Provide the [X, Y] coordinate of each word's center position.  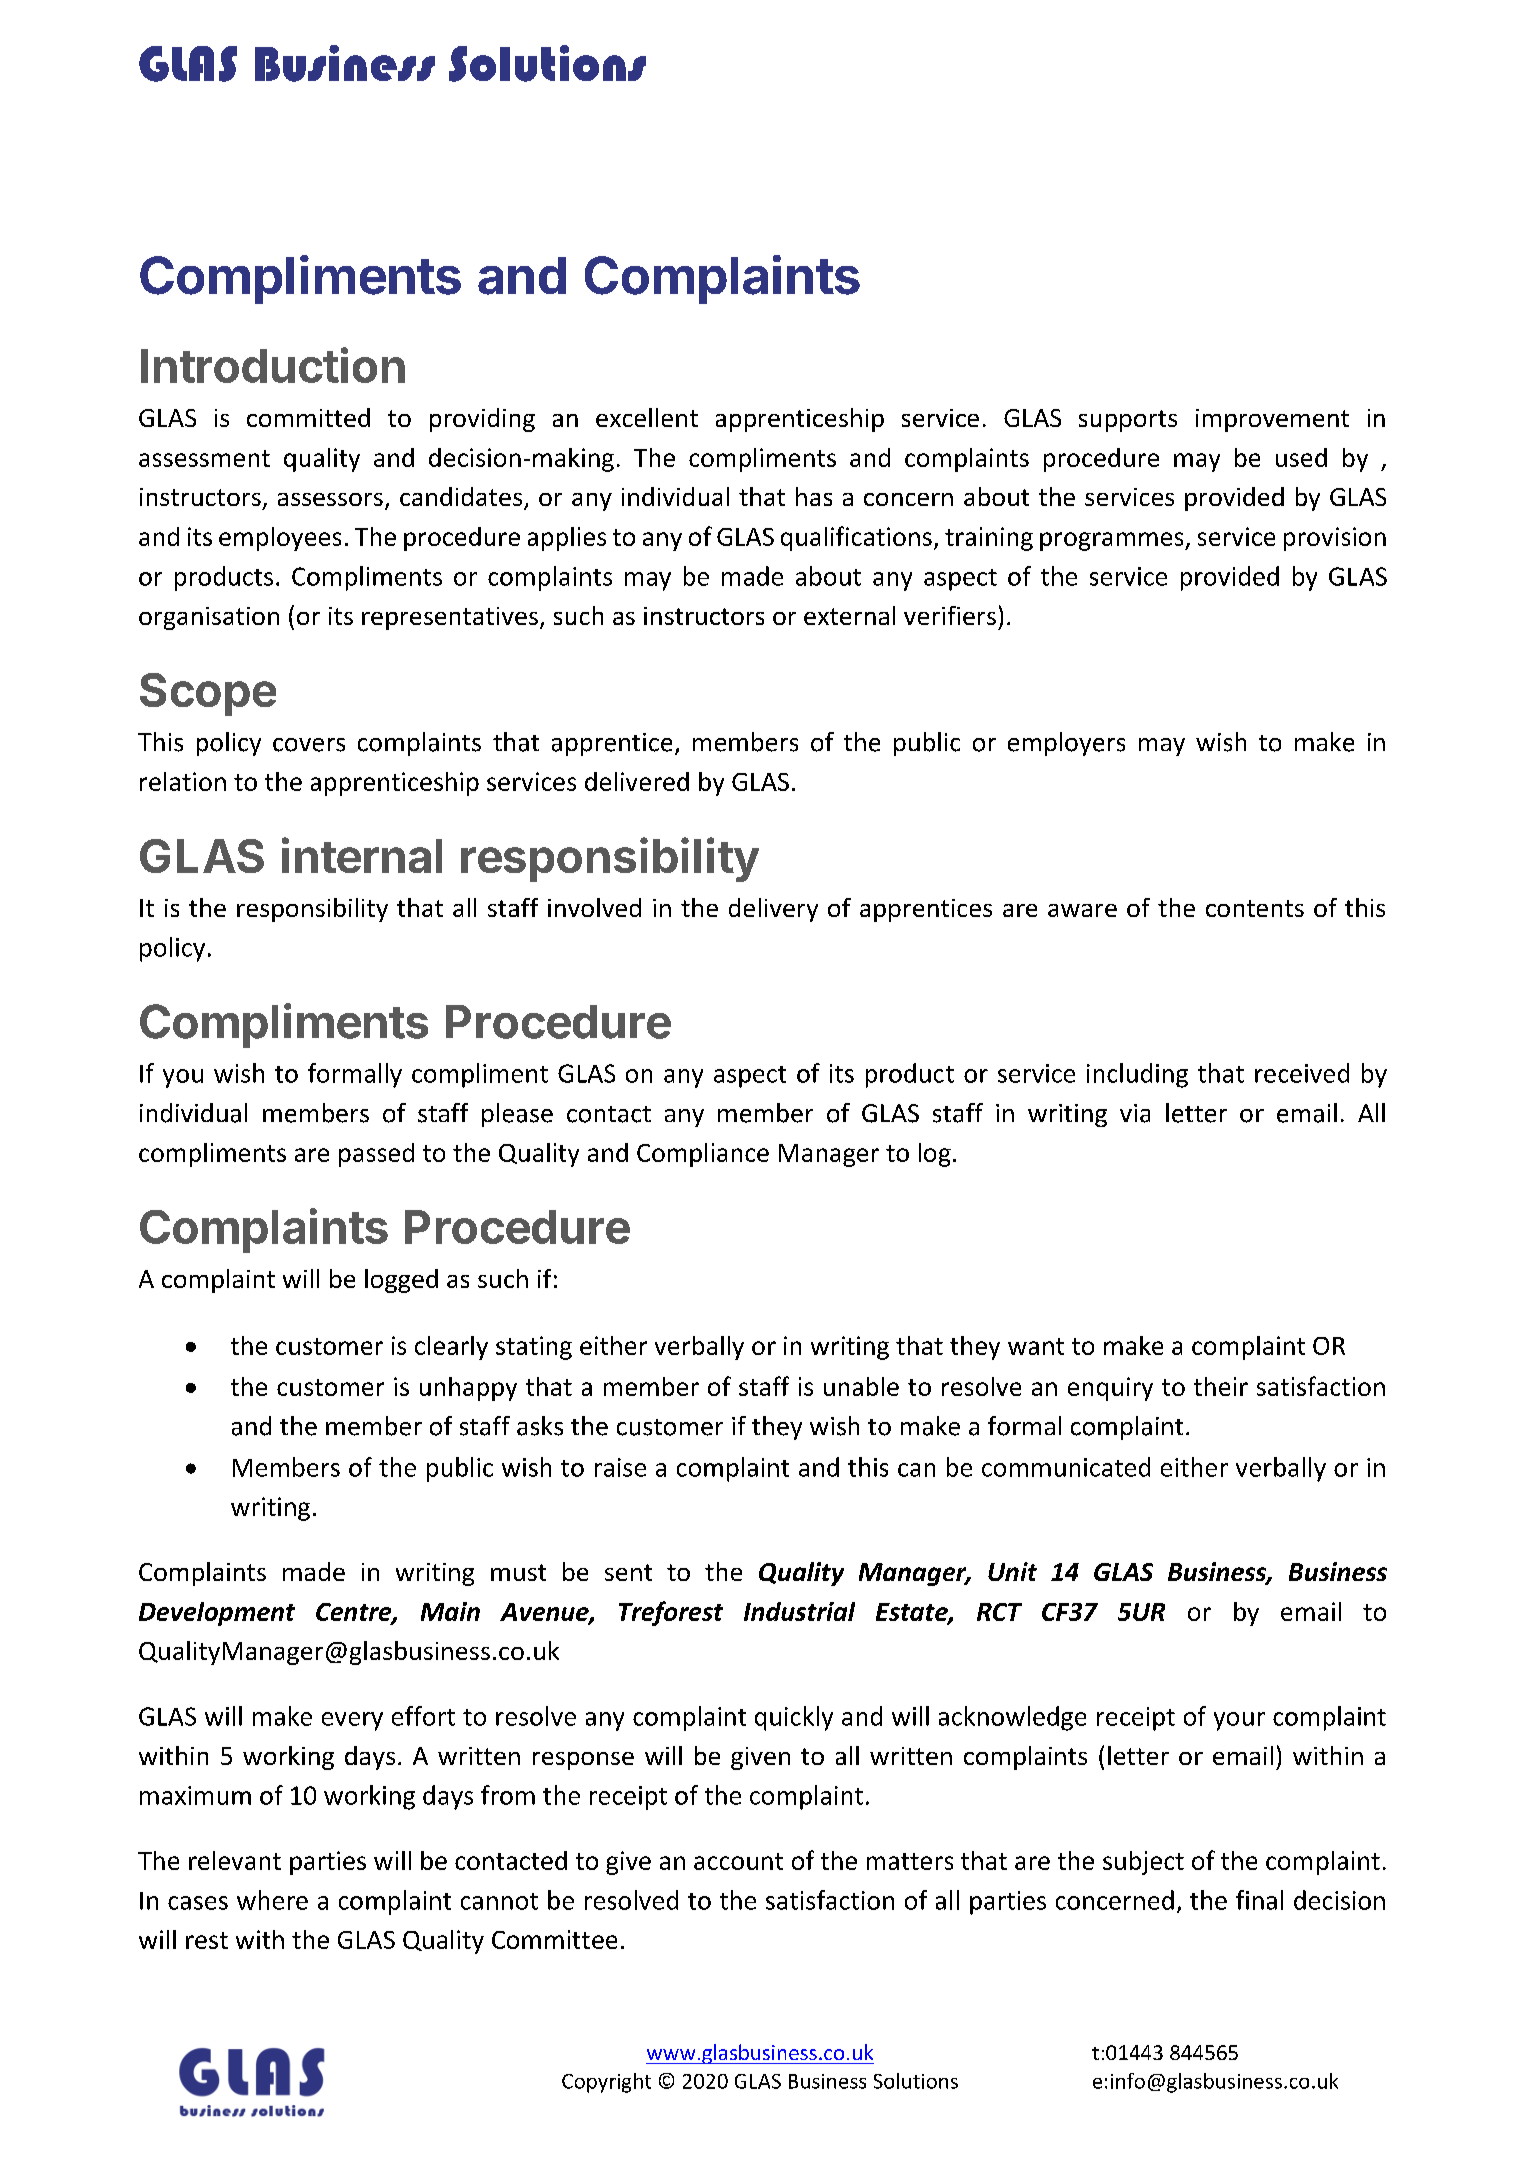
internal [362, 855]
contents [1255, 908]
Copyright [606, 2083]
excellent [647, 417]
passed [376, 1155]
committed [308, 417]
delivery [773, 910]
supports [1128, 421]
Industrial [799, 1611]
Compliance [703, 1155]
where [272, 1900]
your [1239, 1721]
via [1135, 1113]
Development [217, 1614]
